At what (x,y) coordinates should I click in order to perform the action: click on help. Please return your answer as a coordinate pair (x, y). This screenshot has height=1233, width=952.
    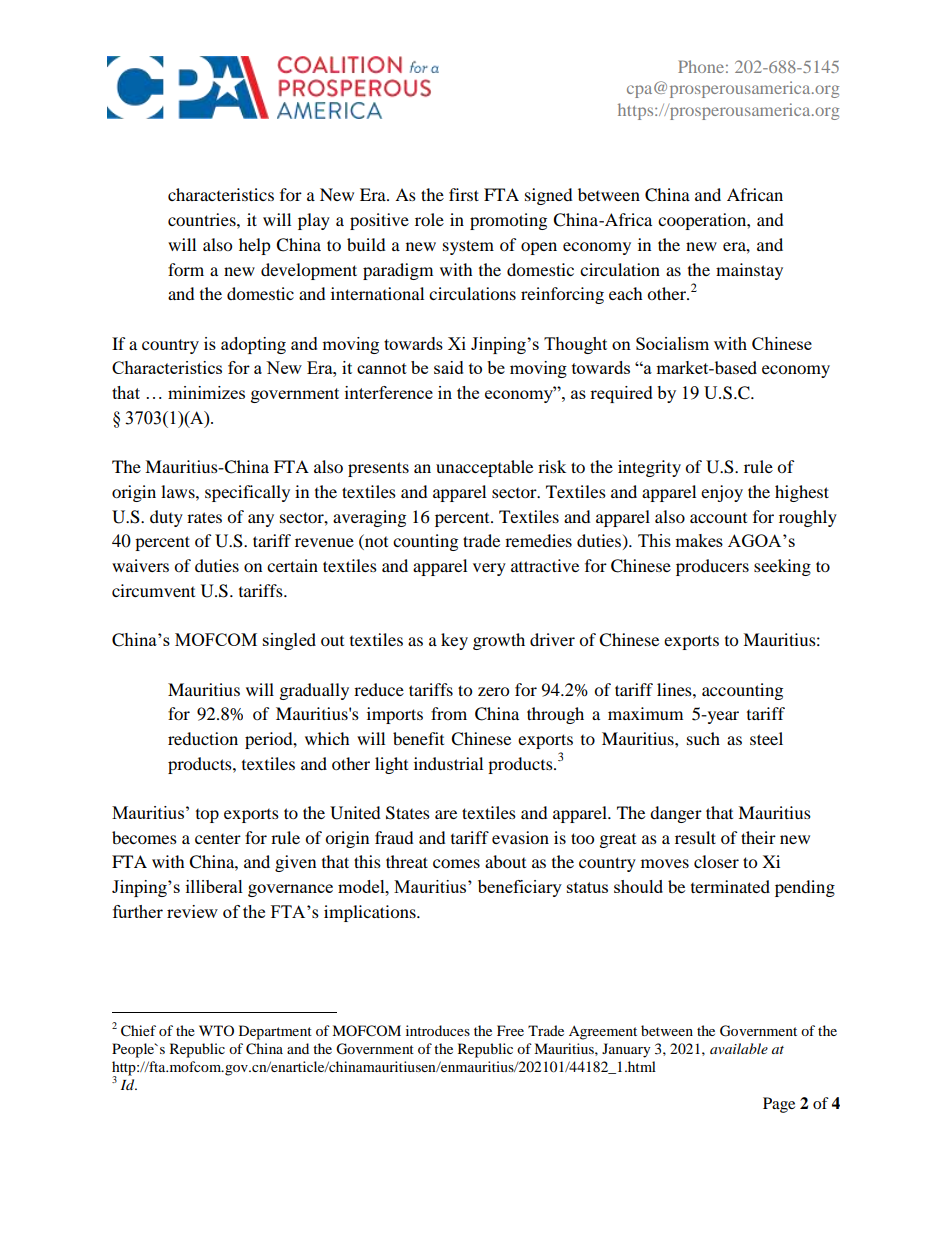
    Looking at the image, I should click on (255, 246).
